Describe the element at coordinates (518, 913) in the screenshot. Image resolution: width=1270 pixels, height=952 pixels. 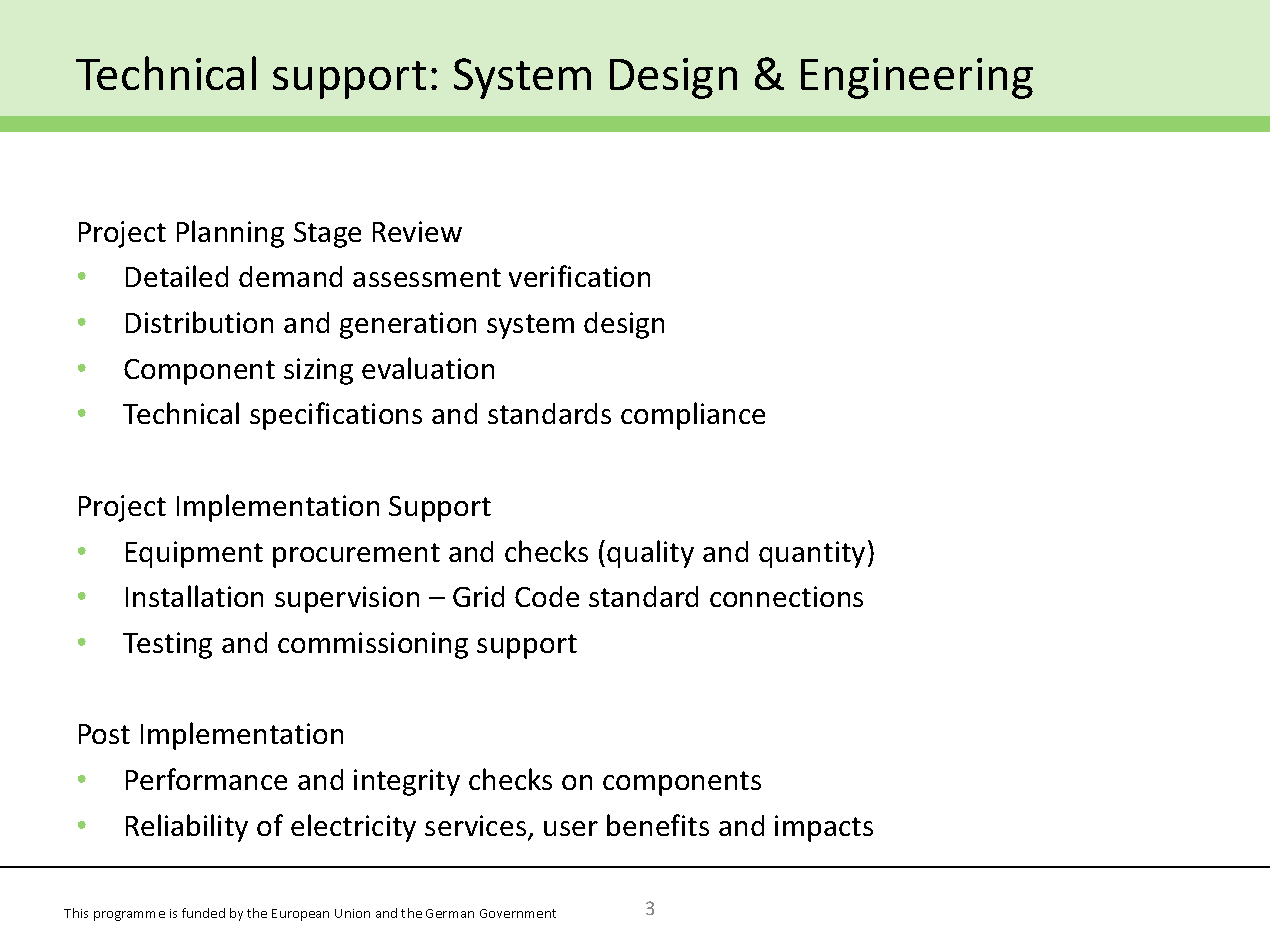
I see `Government` at that location.
